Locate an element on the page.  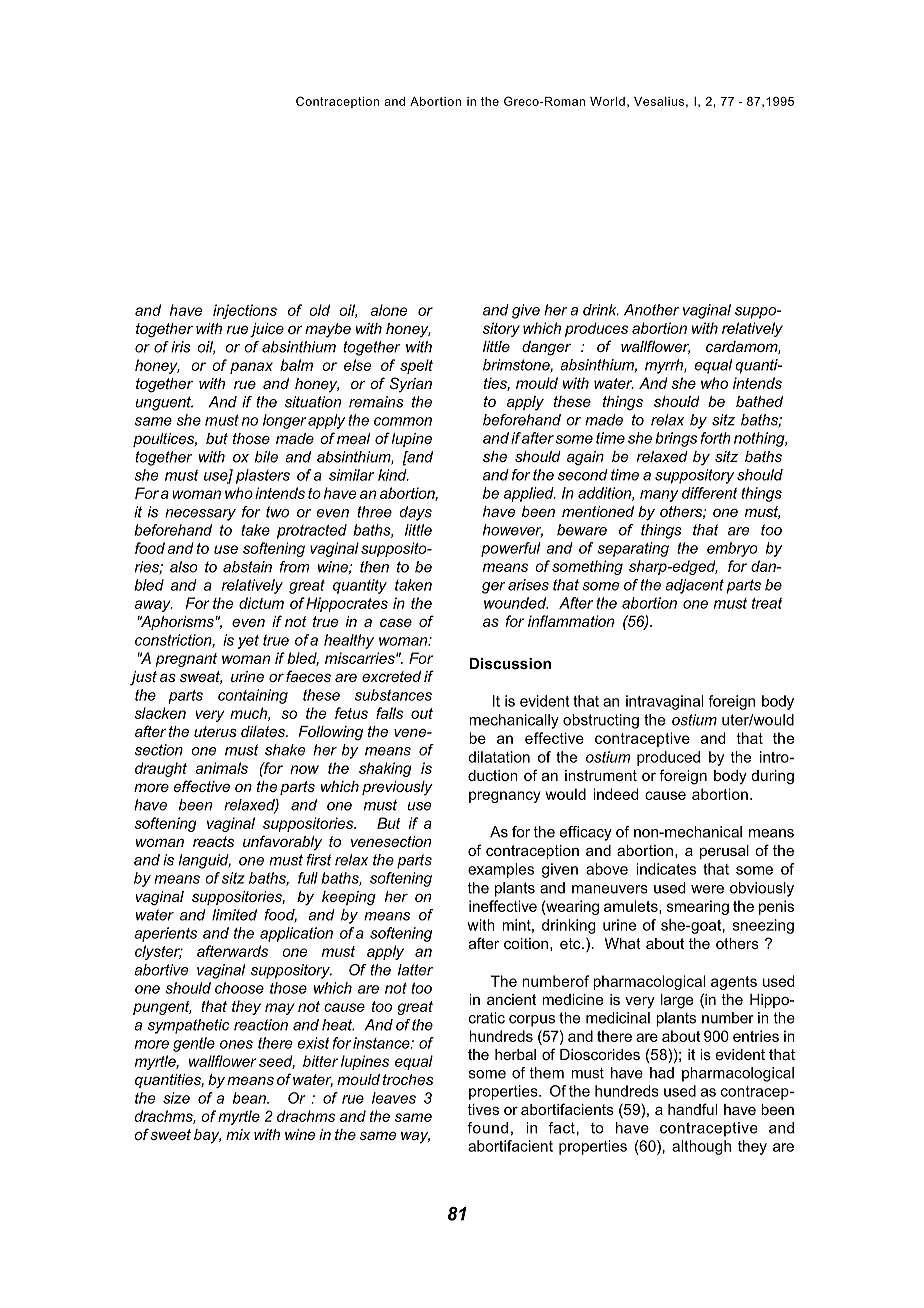
found is located at coordinates (487, 1128).
